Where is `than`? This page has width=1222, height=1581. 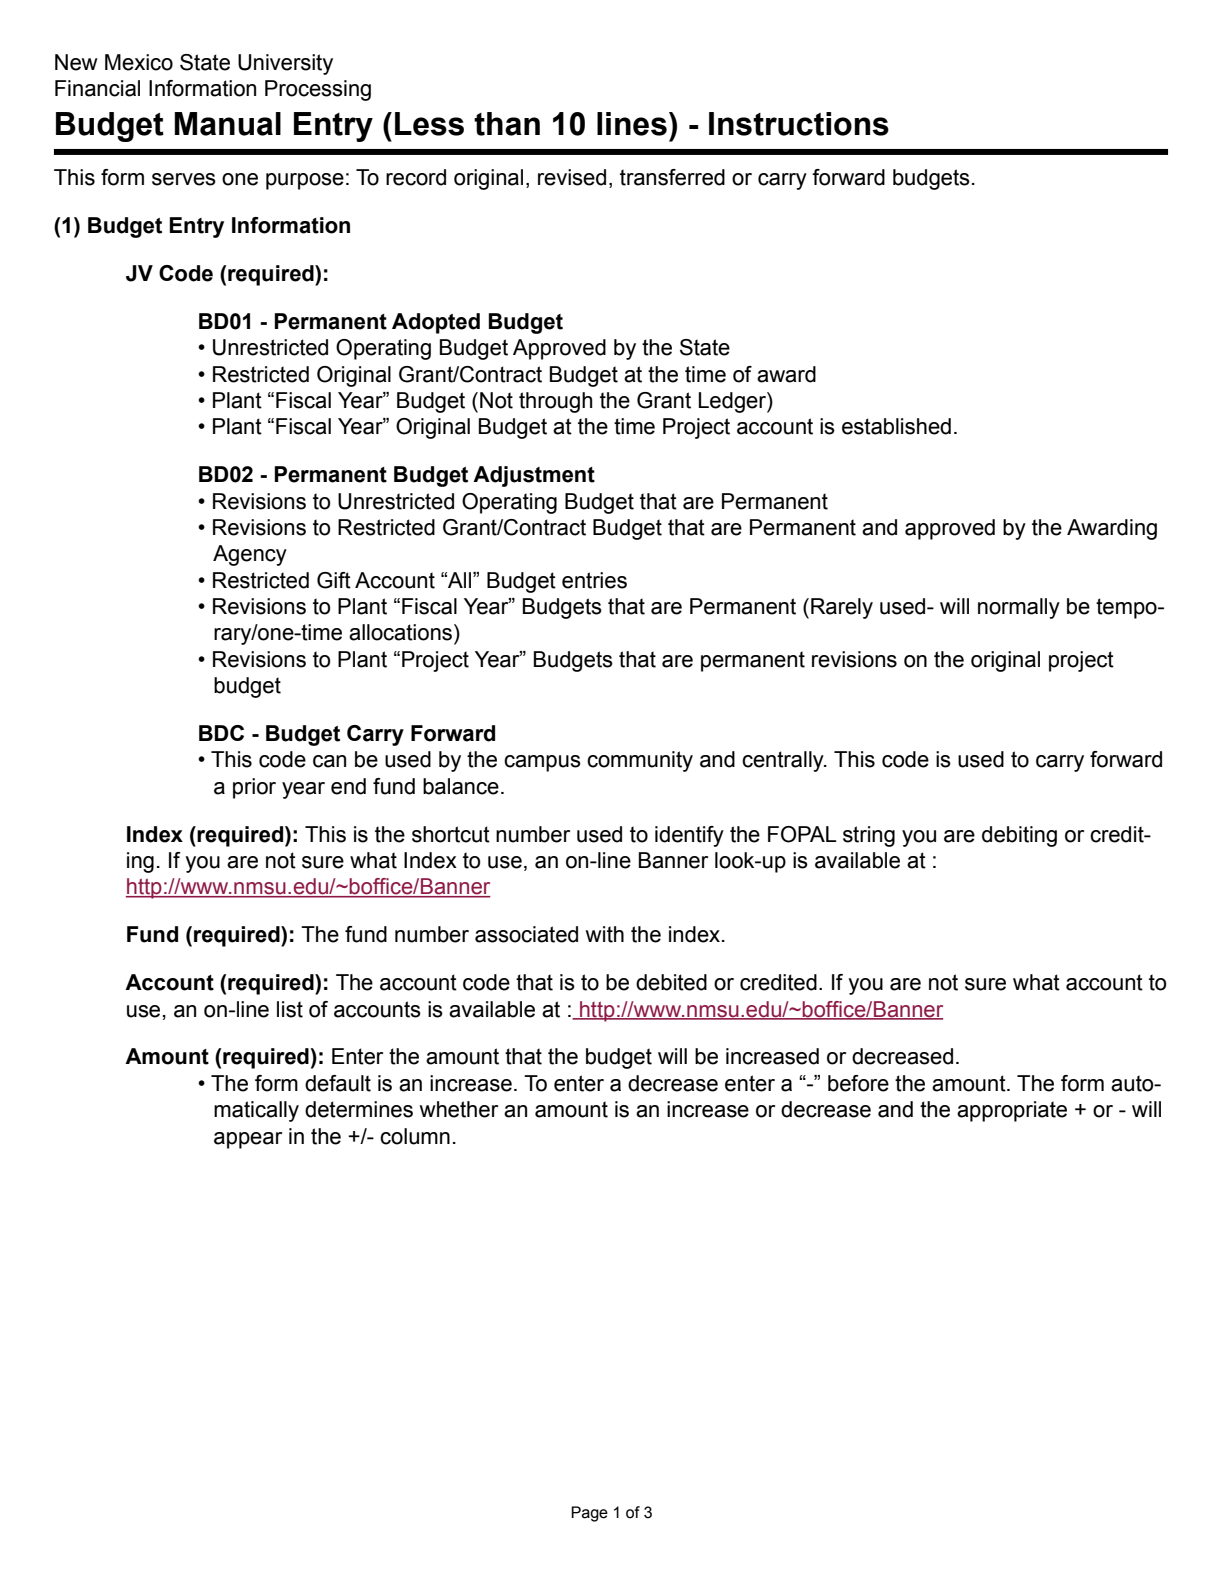
than is located at coordinates (507, 124).
